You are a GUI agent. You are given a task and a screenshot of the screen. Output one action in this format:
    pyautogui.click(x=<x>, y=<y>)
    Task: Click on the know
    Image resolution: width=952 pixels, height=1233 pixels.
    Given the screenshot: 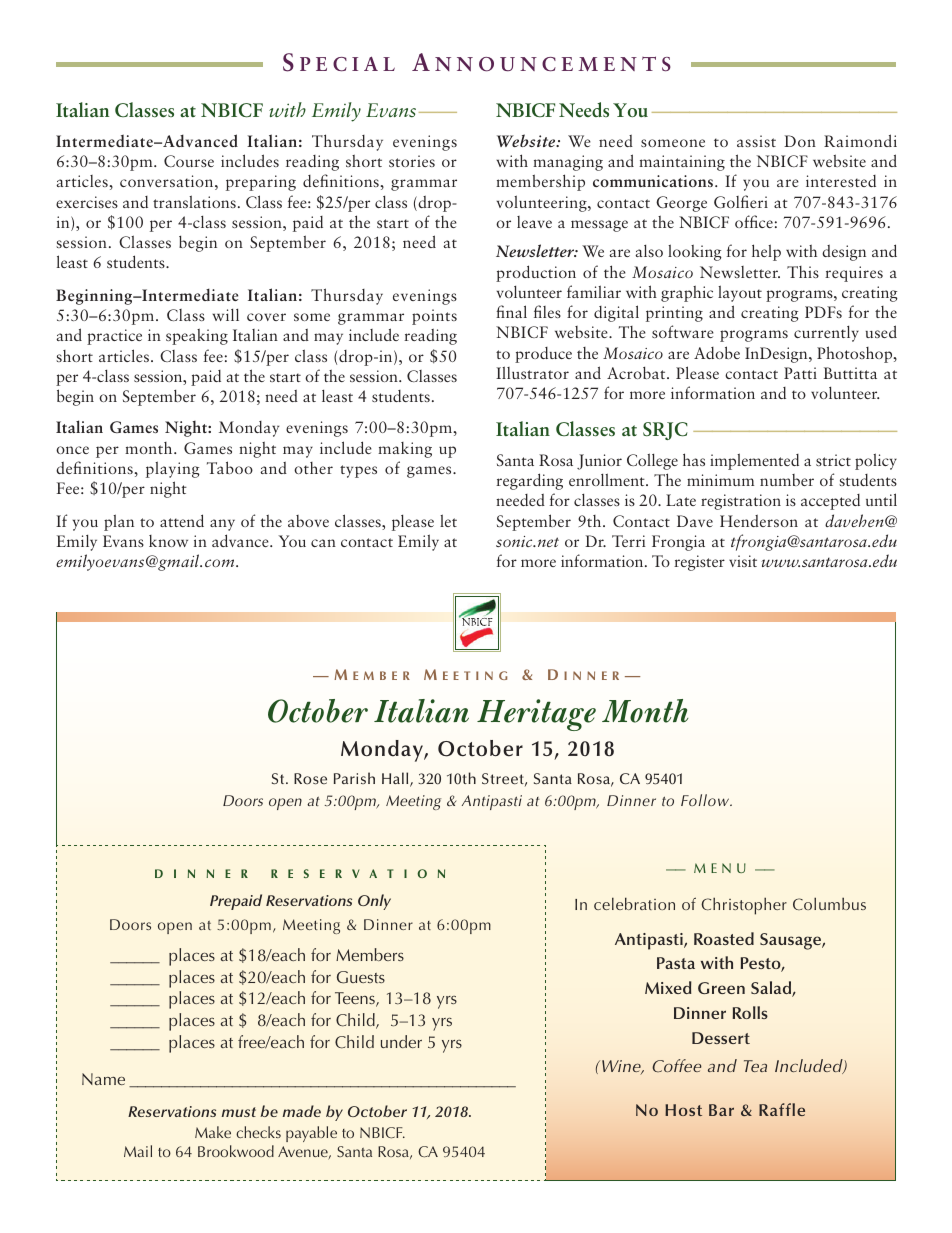 What is the action you would take?
    pyautogui.click(x=168, y=541)
